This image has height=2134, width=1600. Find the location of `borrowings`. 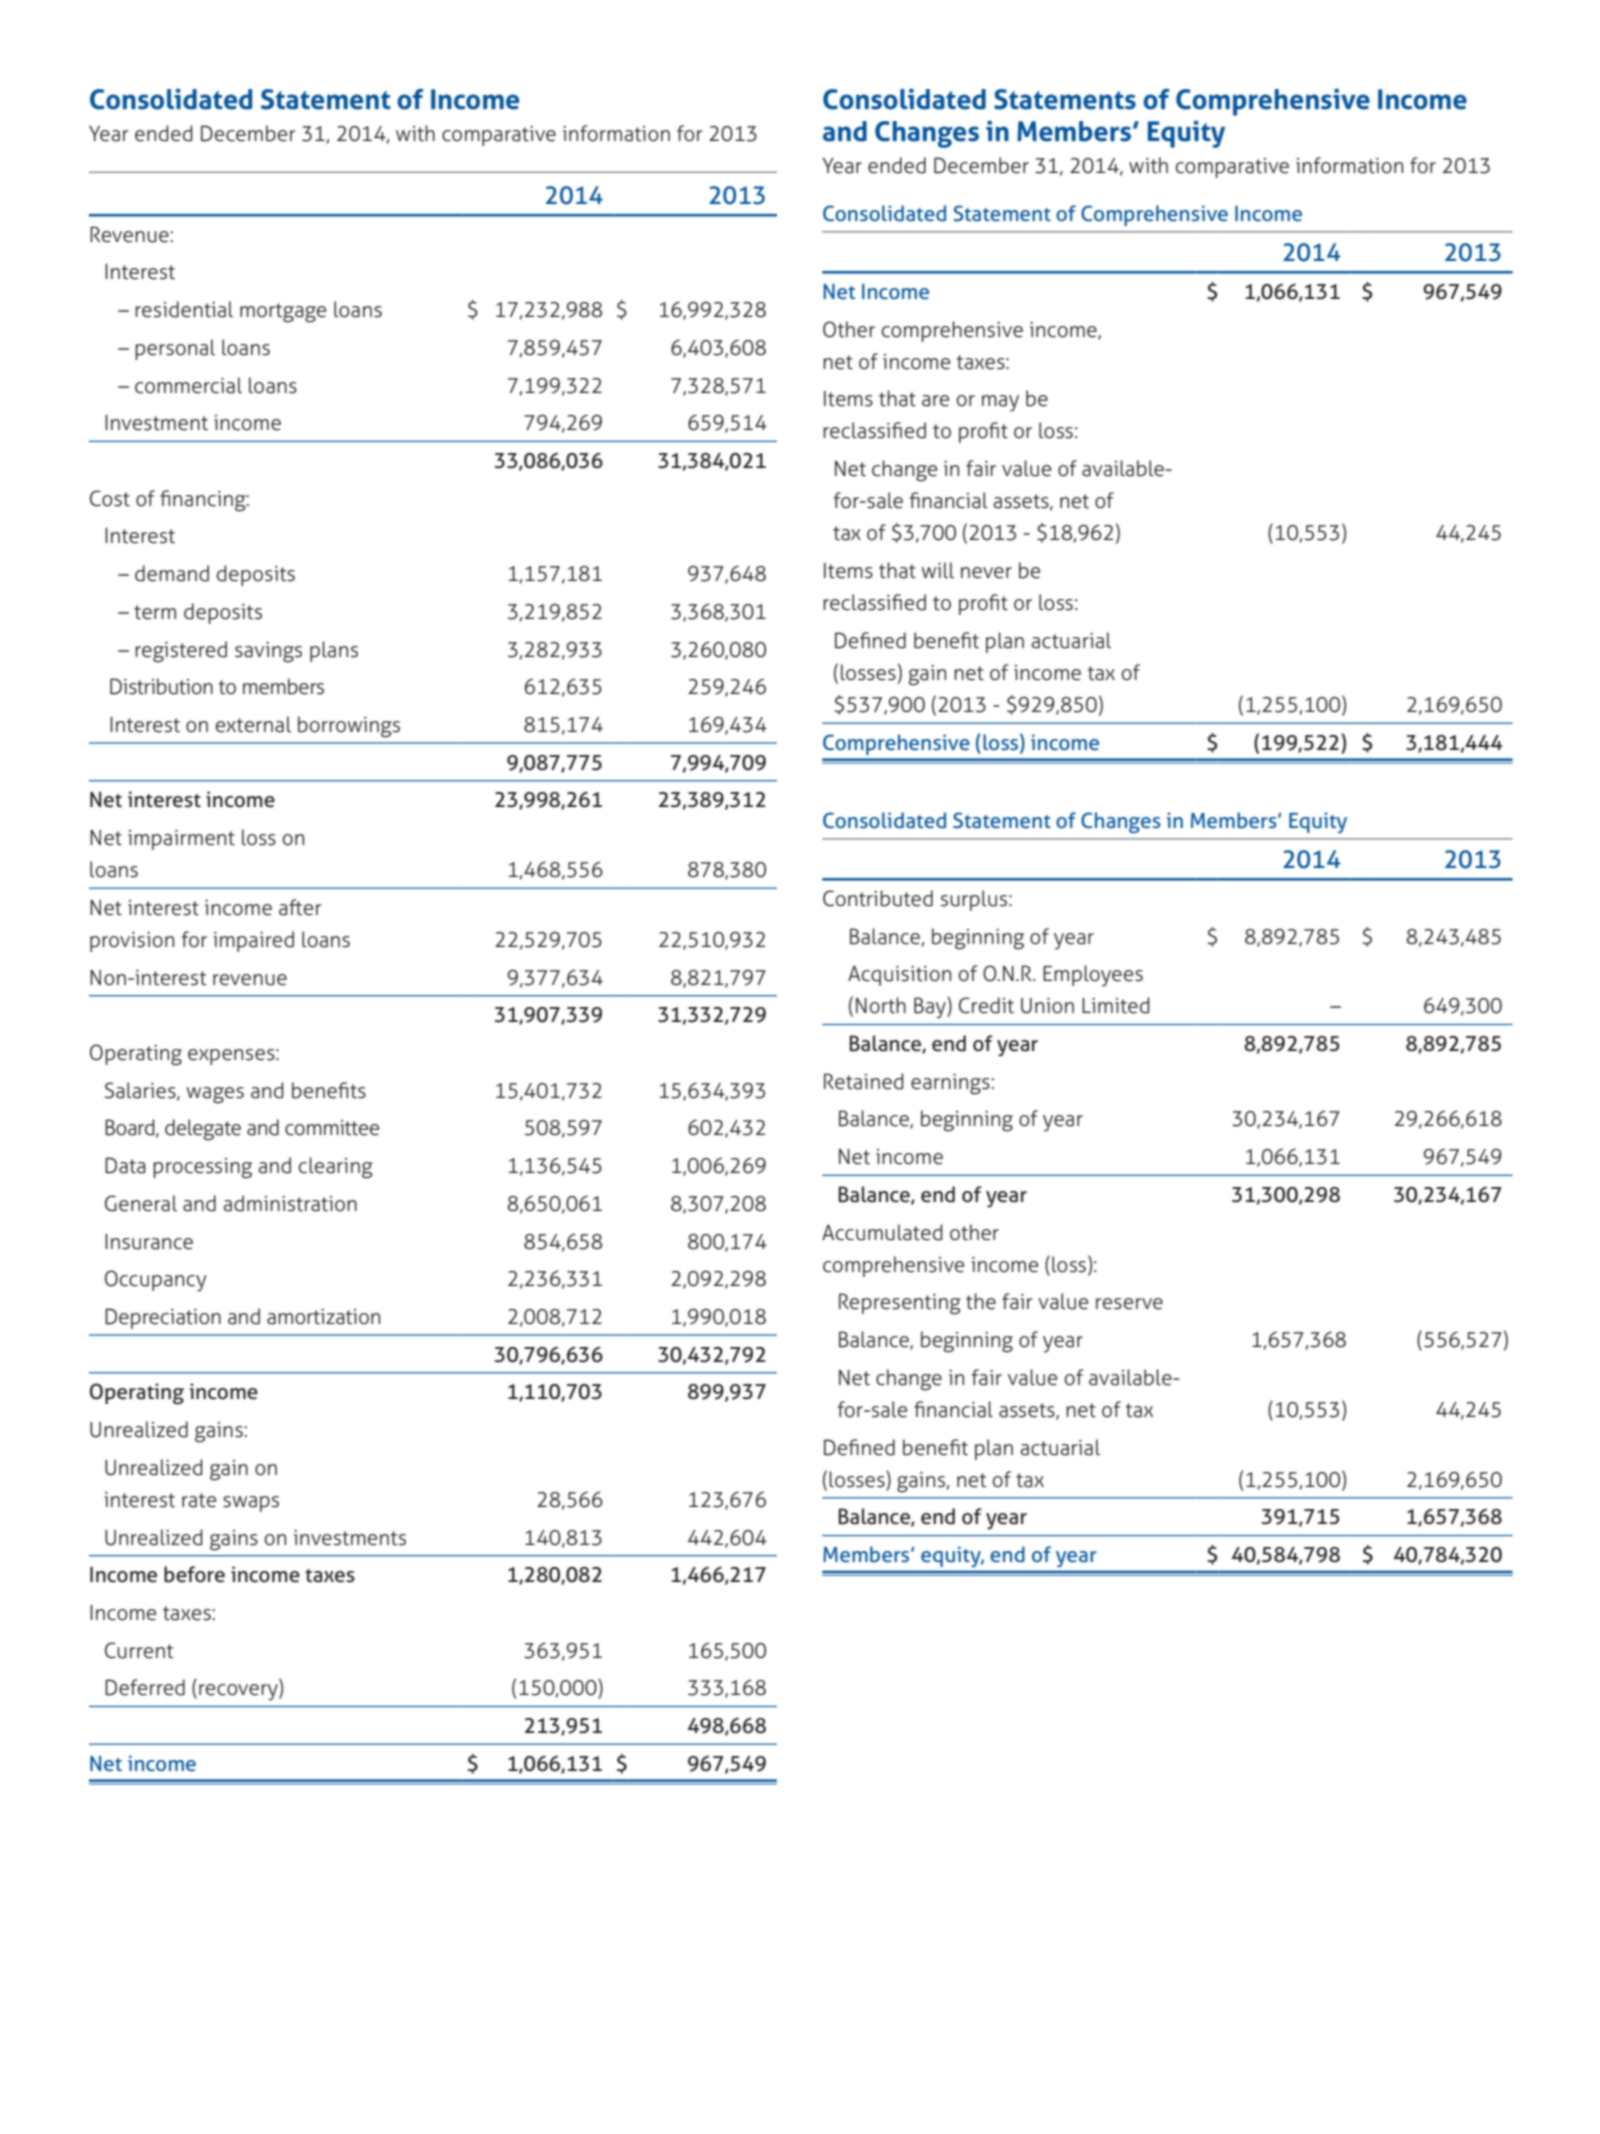

borrowings is located at coordinates (349, 727).
